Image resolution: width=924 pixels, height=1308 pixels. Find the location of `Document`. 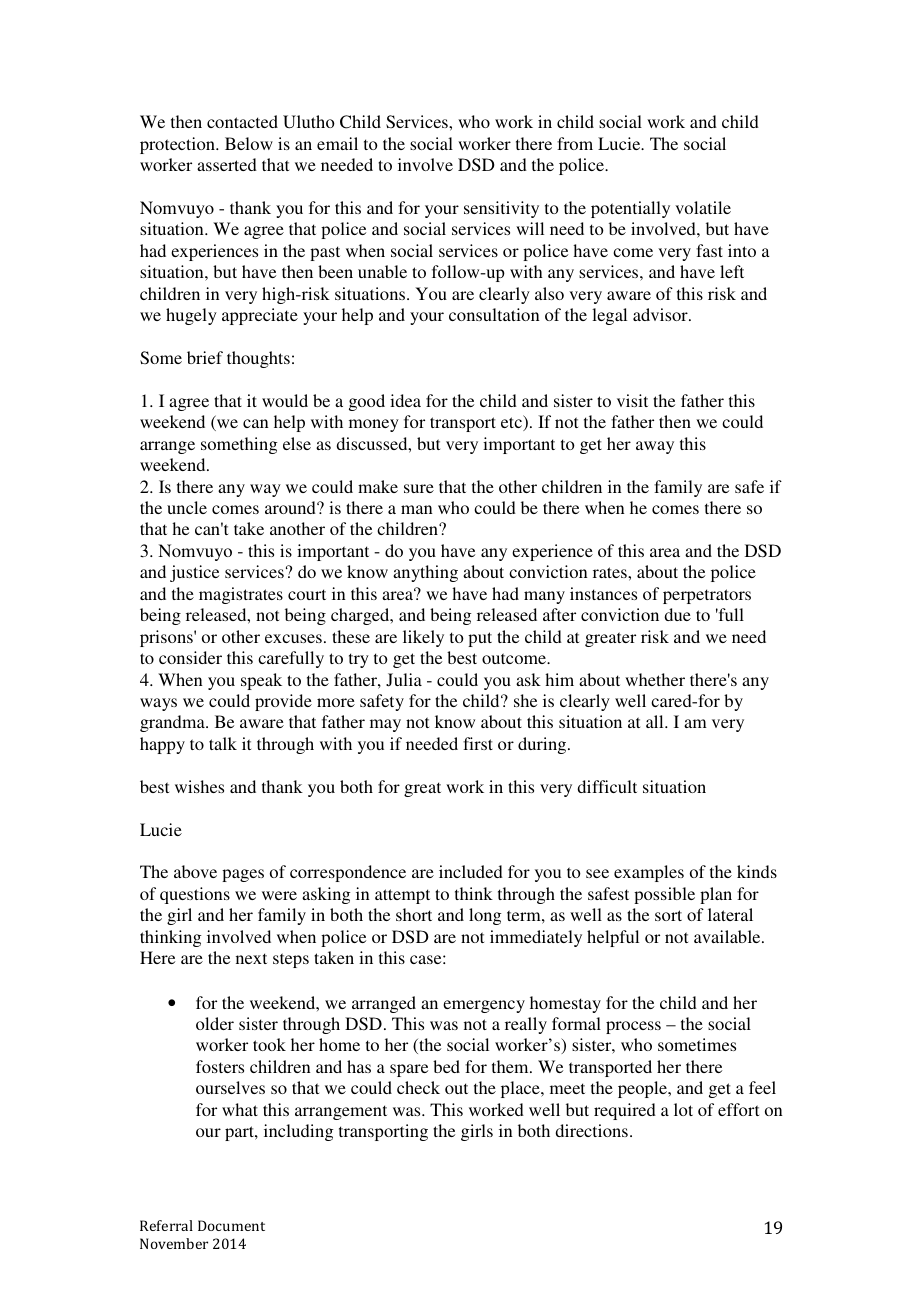

Document is located at coordinates (231, 1225).
